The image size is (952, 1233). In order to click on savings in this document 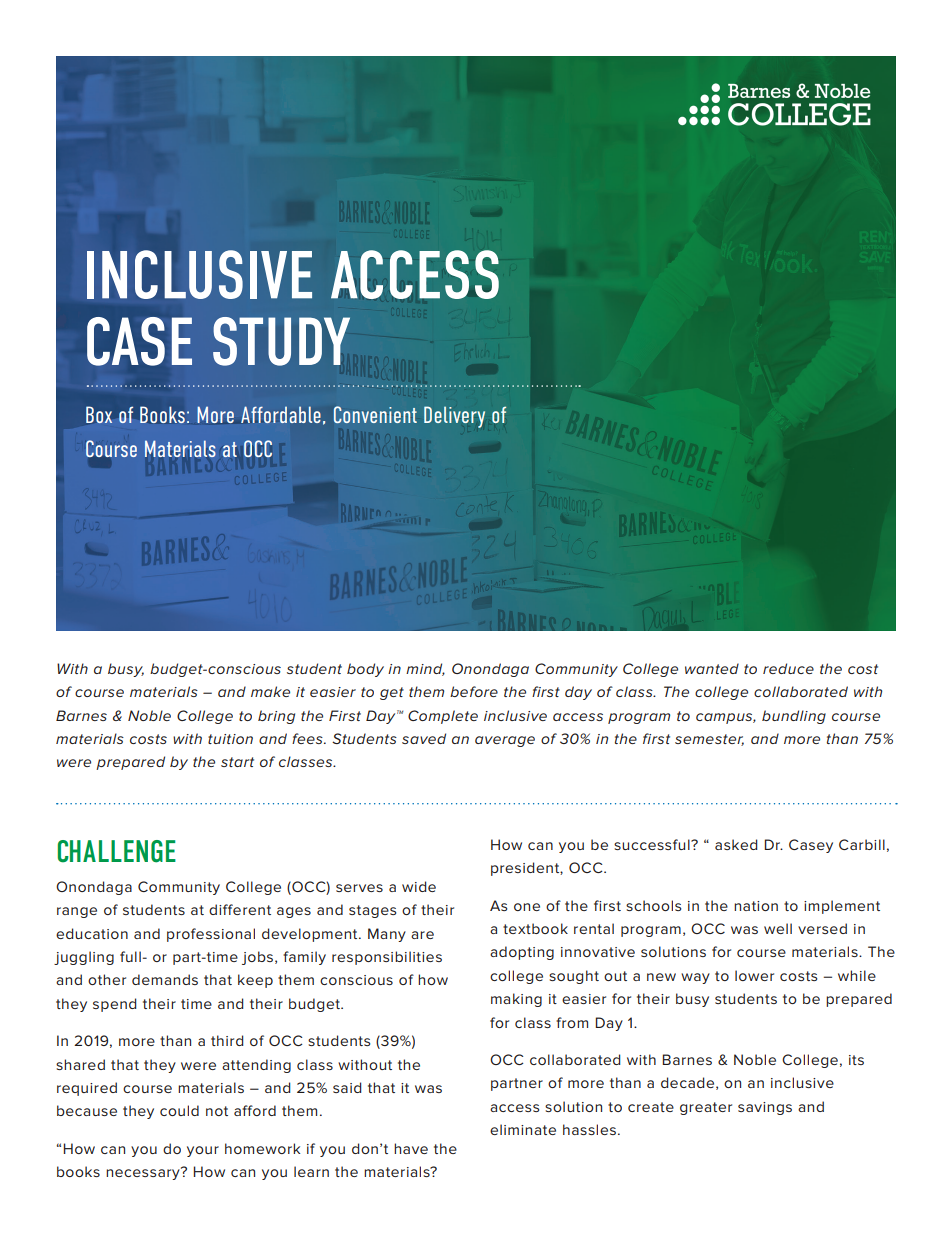, I will do `click(765, 1108)`.
